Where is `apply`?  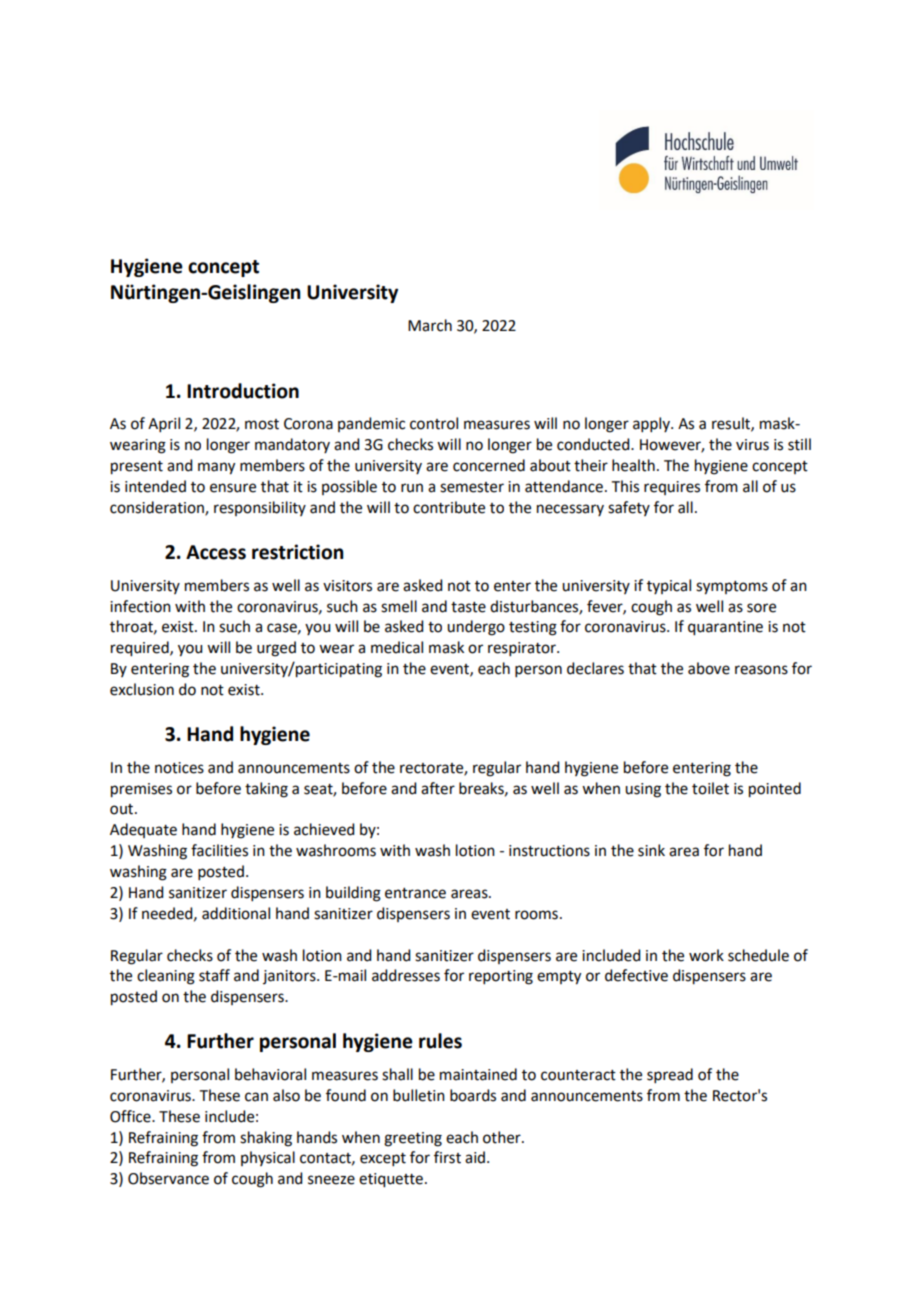
apply is located at coordinates (652, 424).
